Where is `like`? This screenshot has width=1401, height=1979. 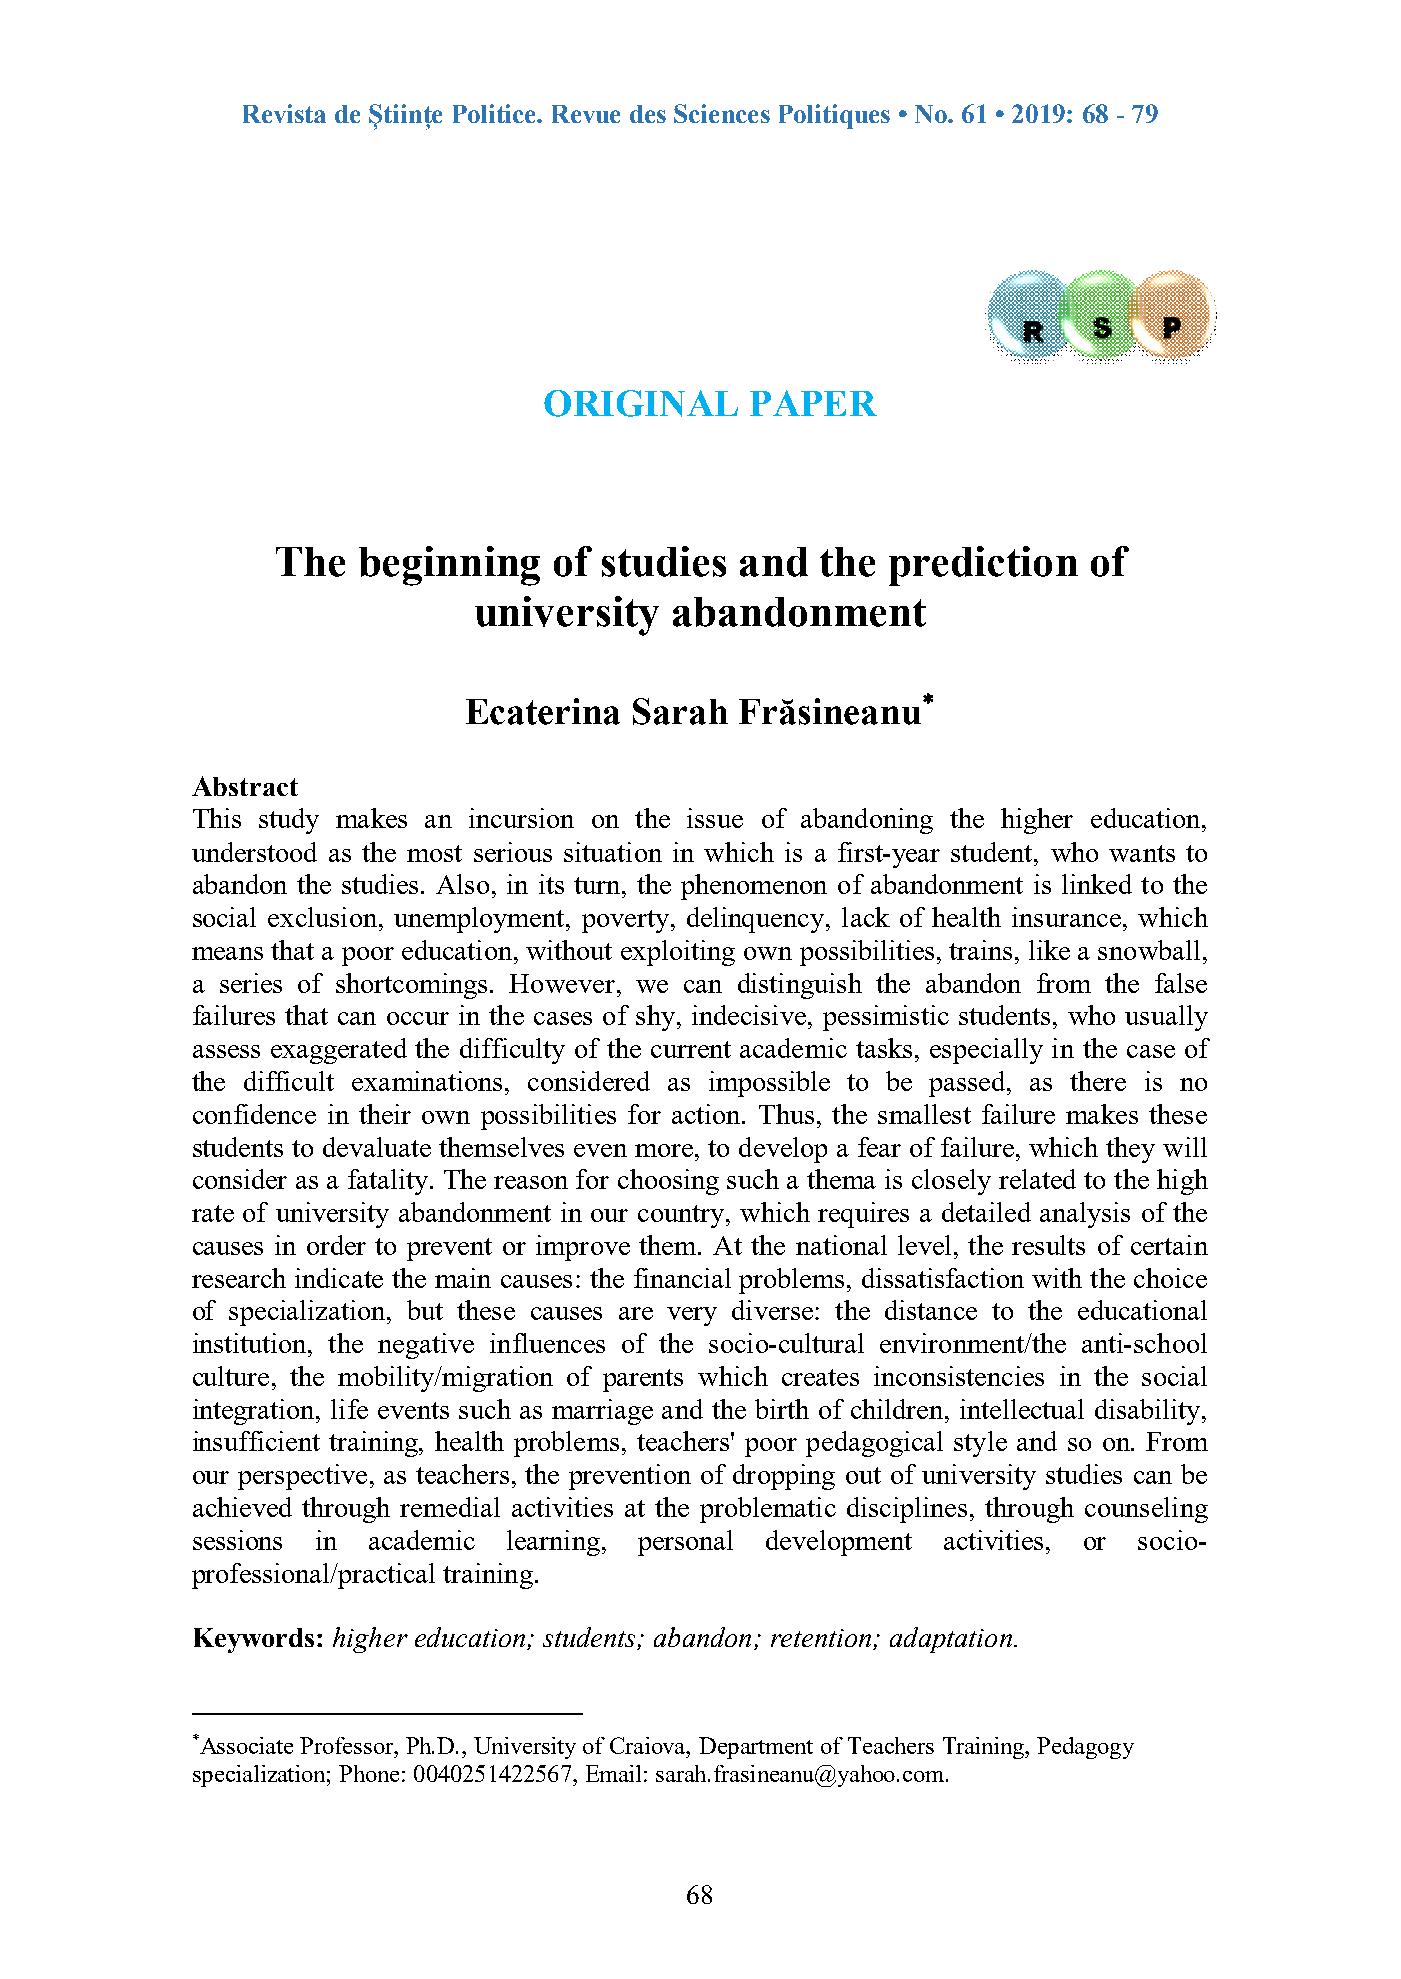
like is located at coordinates (1049, 950).
